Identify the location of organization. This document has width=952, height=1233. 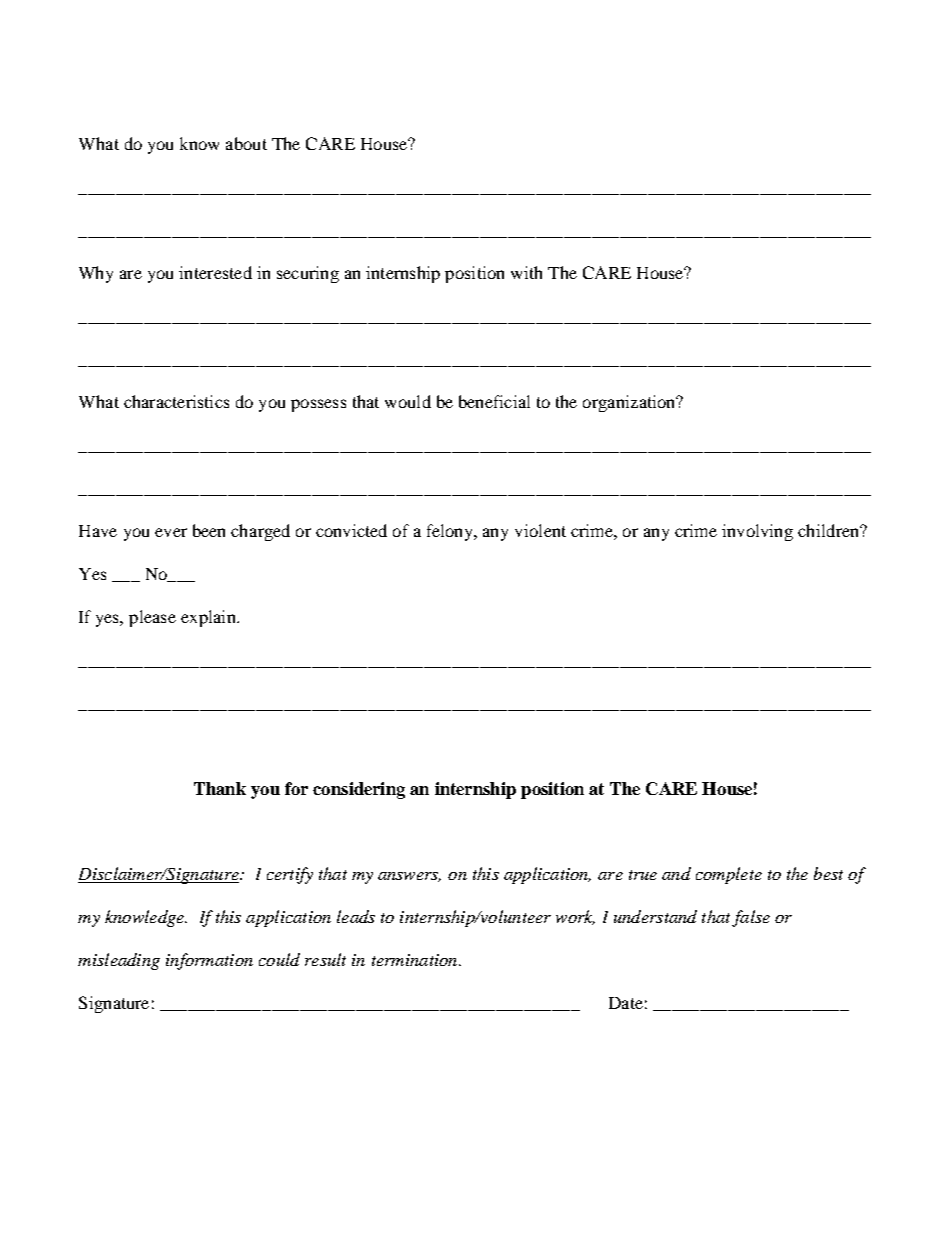
(630, 403).
